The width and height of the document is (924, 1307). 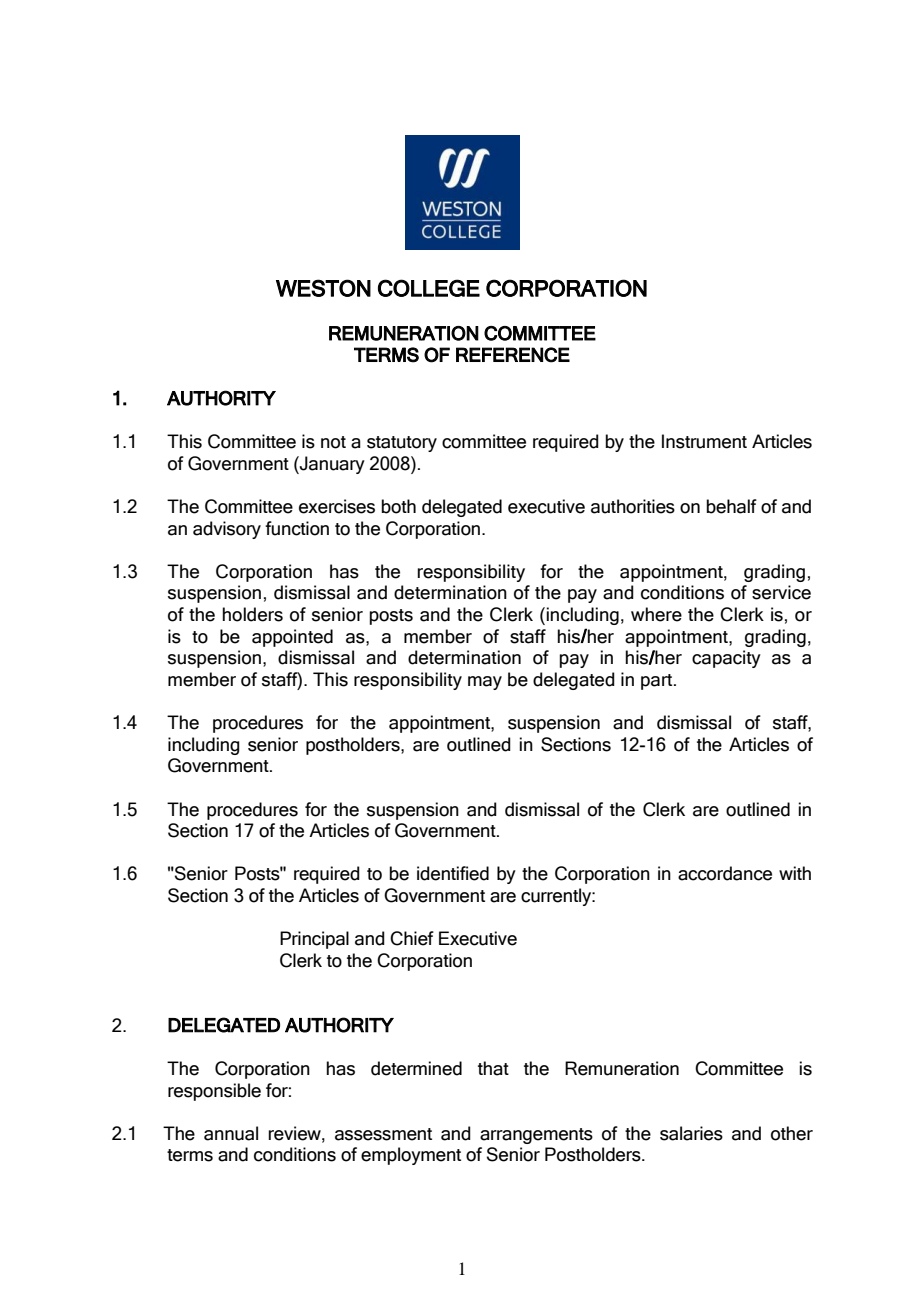 I want to click on arrangements, so click(x=536, y=1136).
